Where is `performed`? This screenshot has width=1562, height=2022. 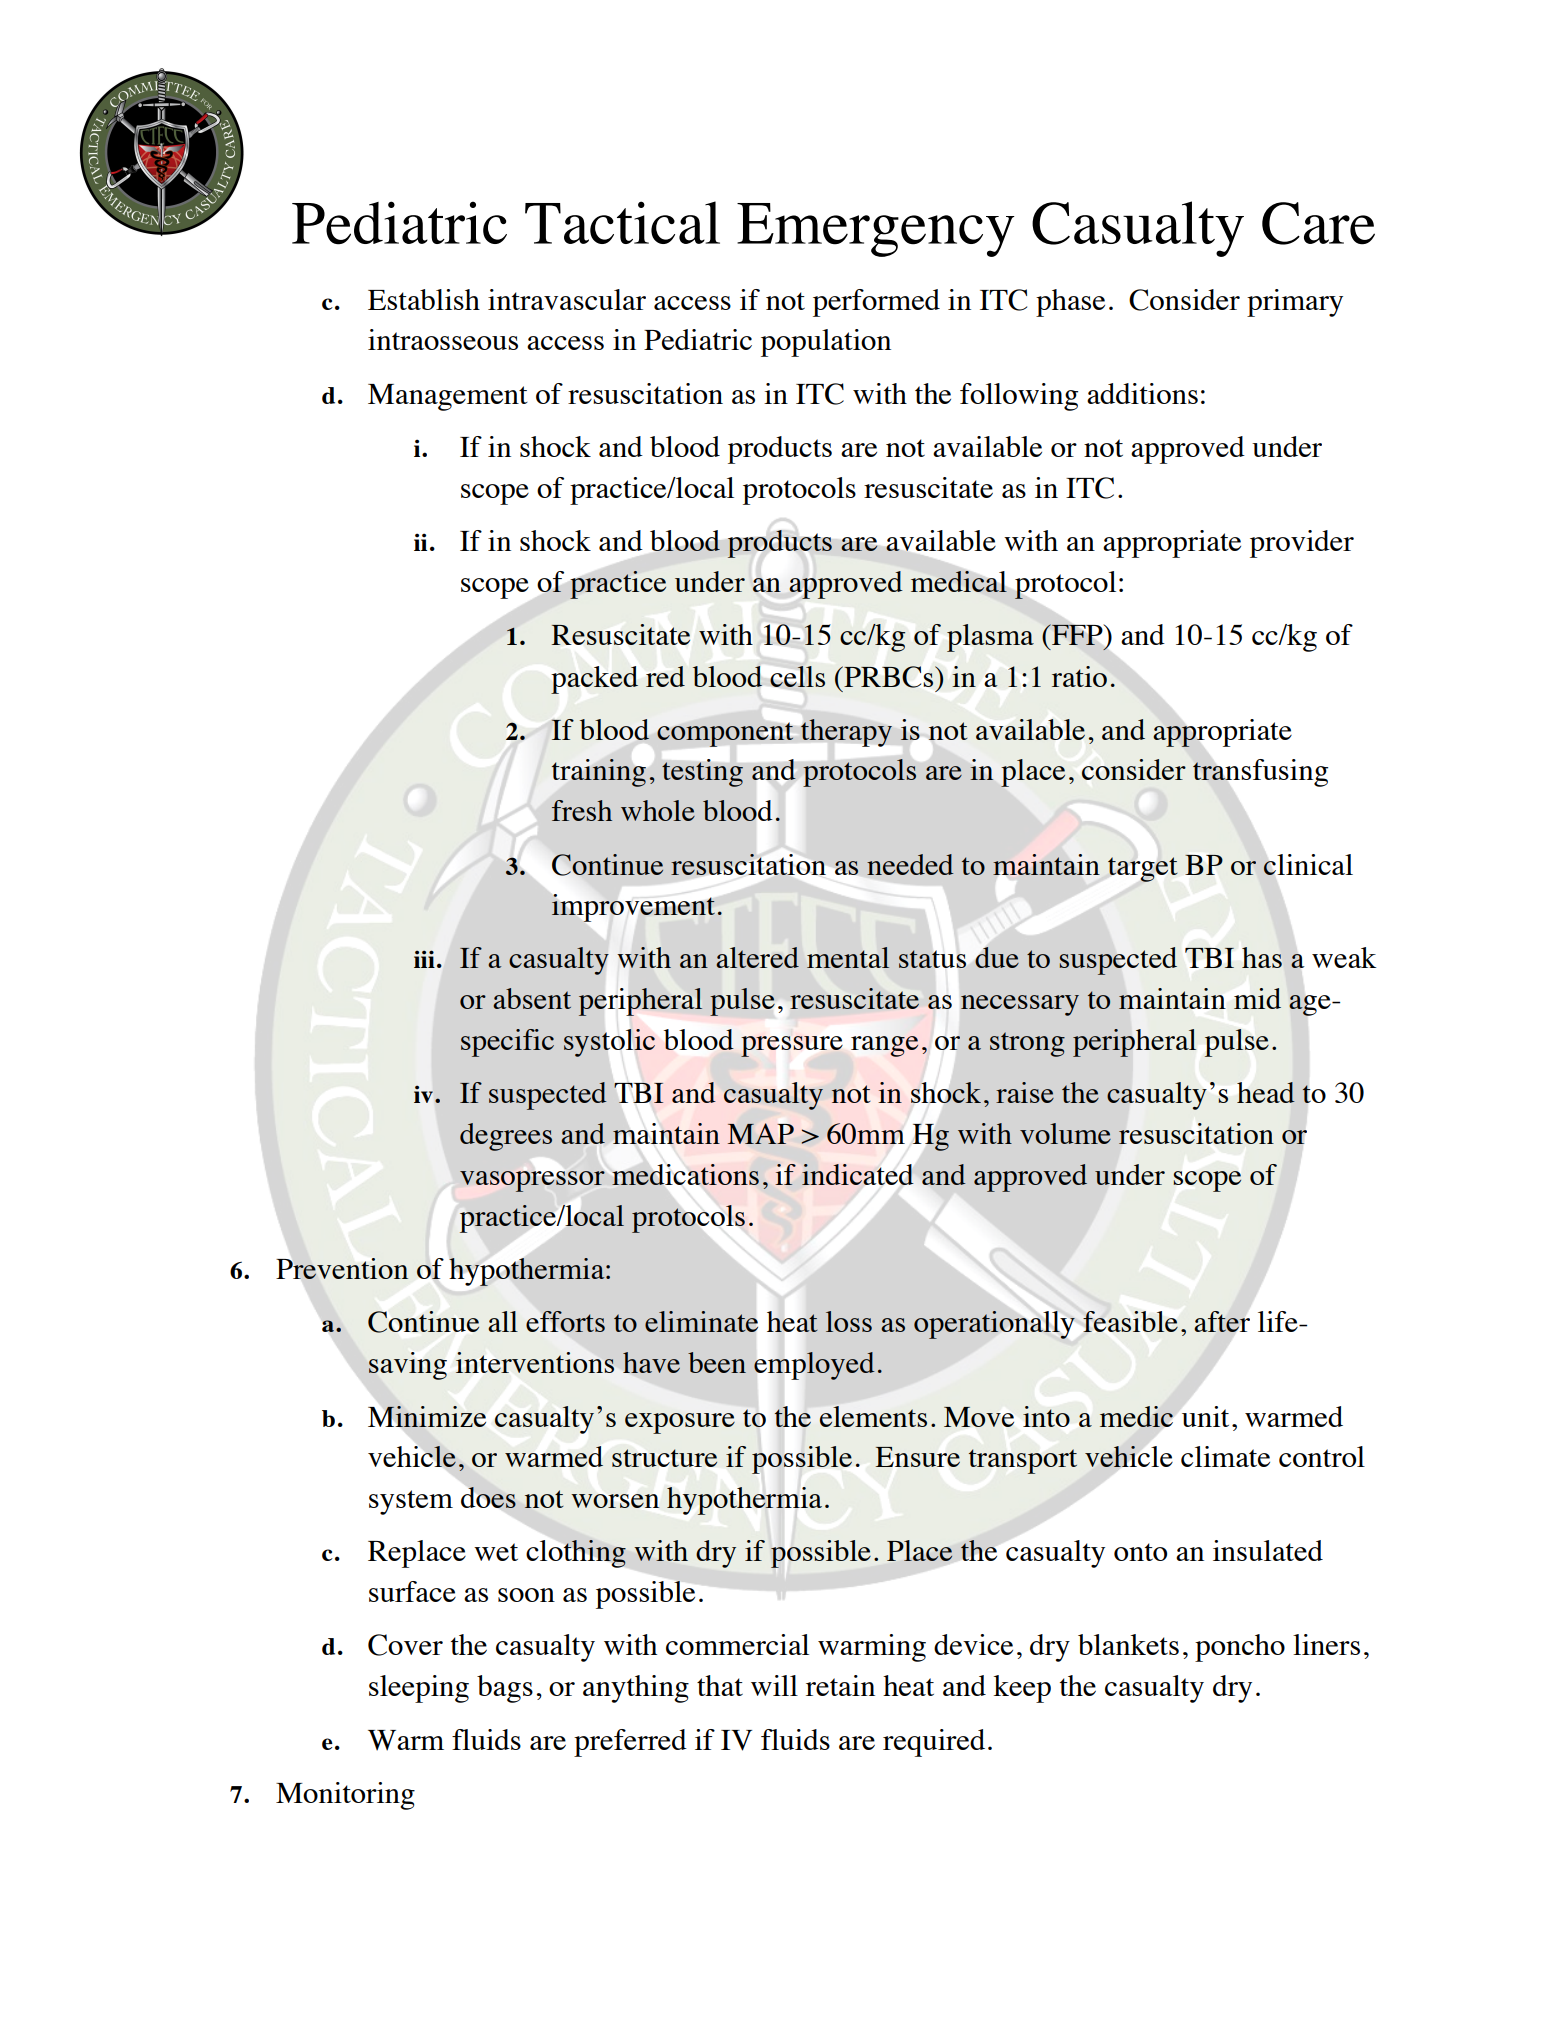 performed is located at coordinates (876, 303).
